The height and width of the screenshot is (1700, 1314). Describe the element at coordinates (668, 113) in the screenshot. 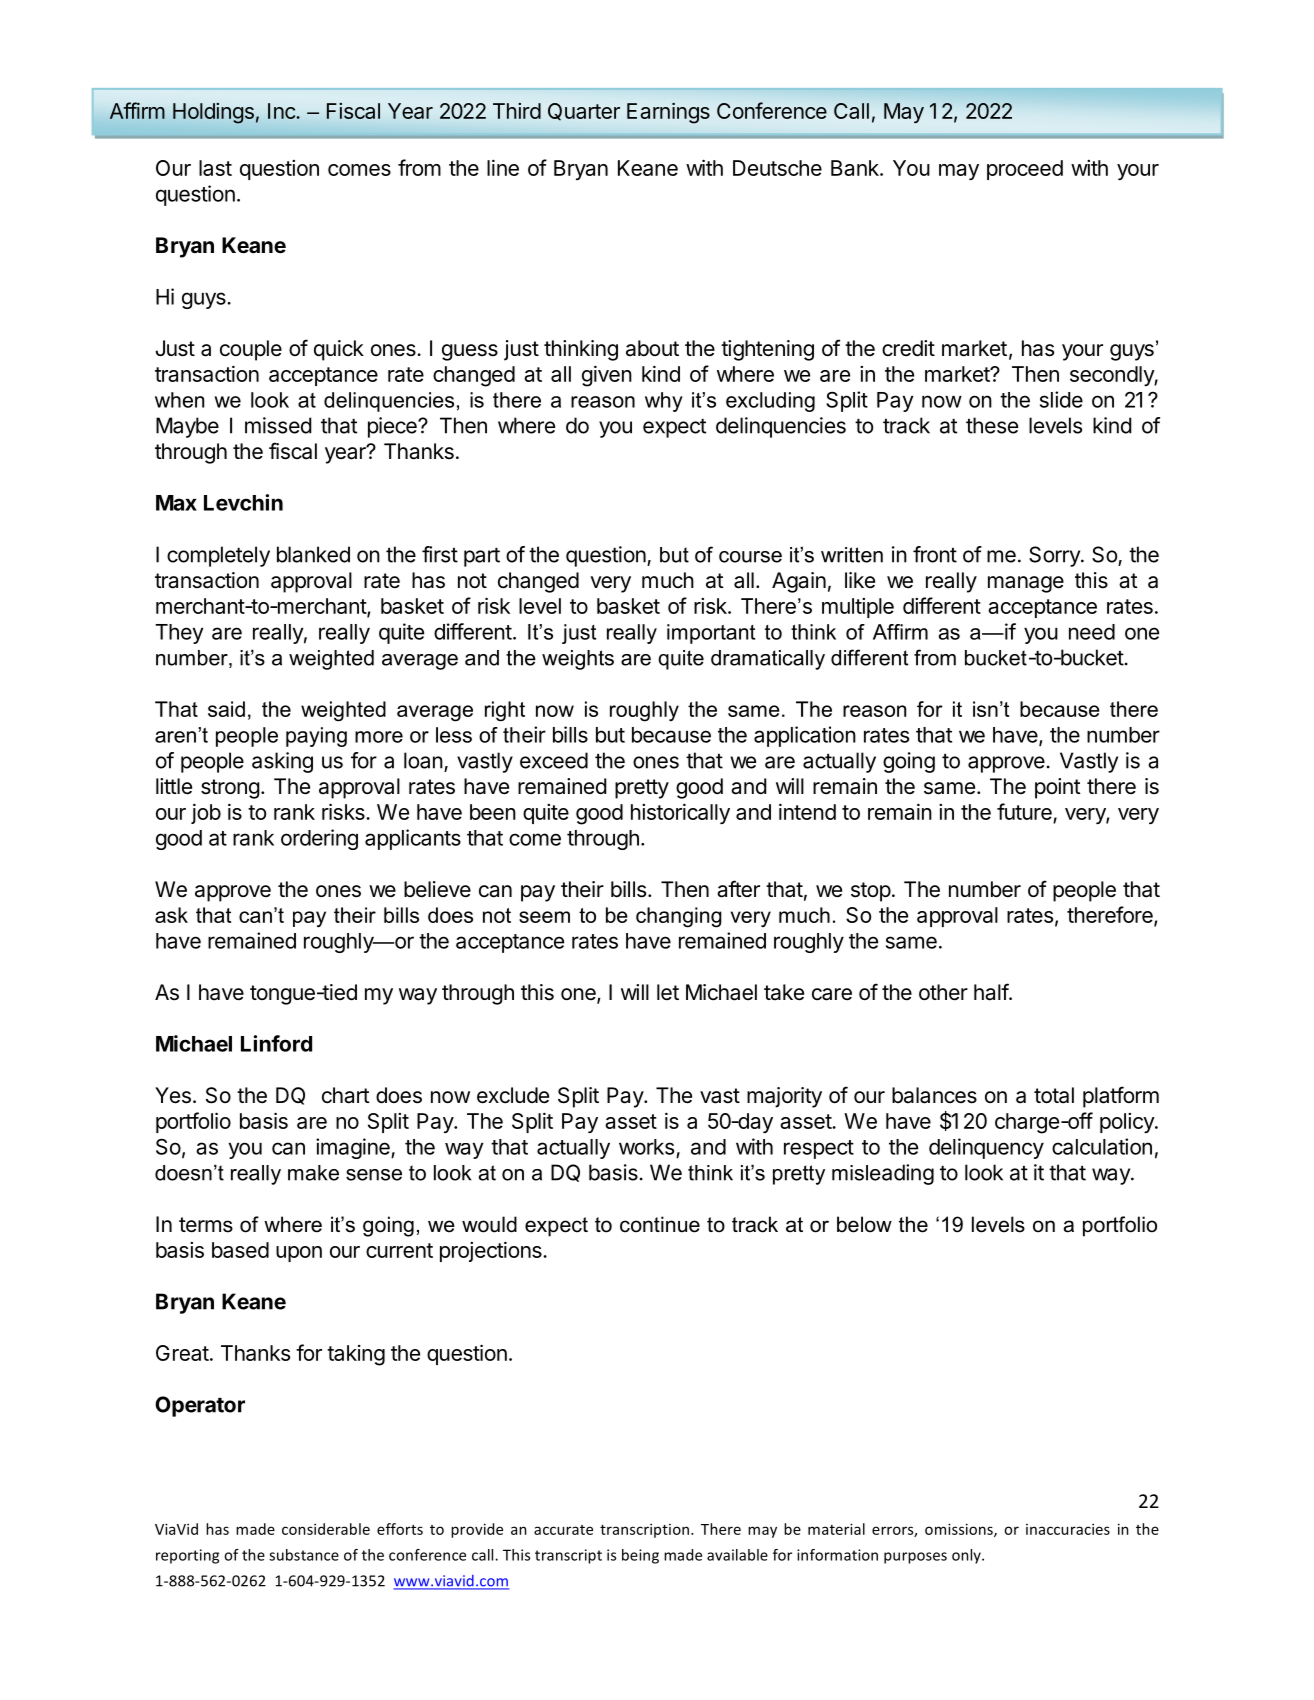

I see `Earnings` at that location.
